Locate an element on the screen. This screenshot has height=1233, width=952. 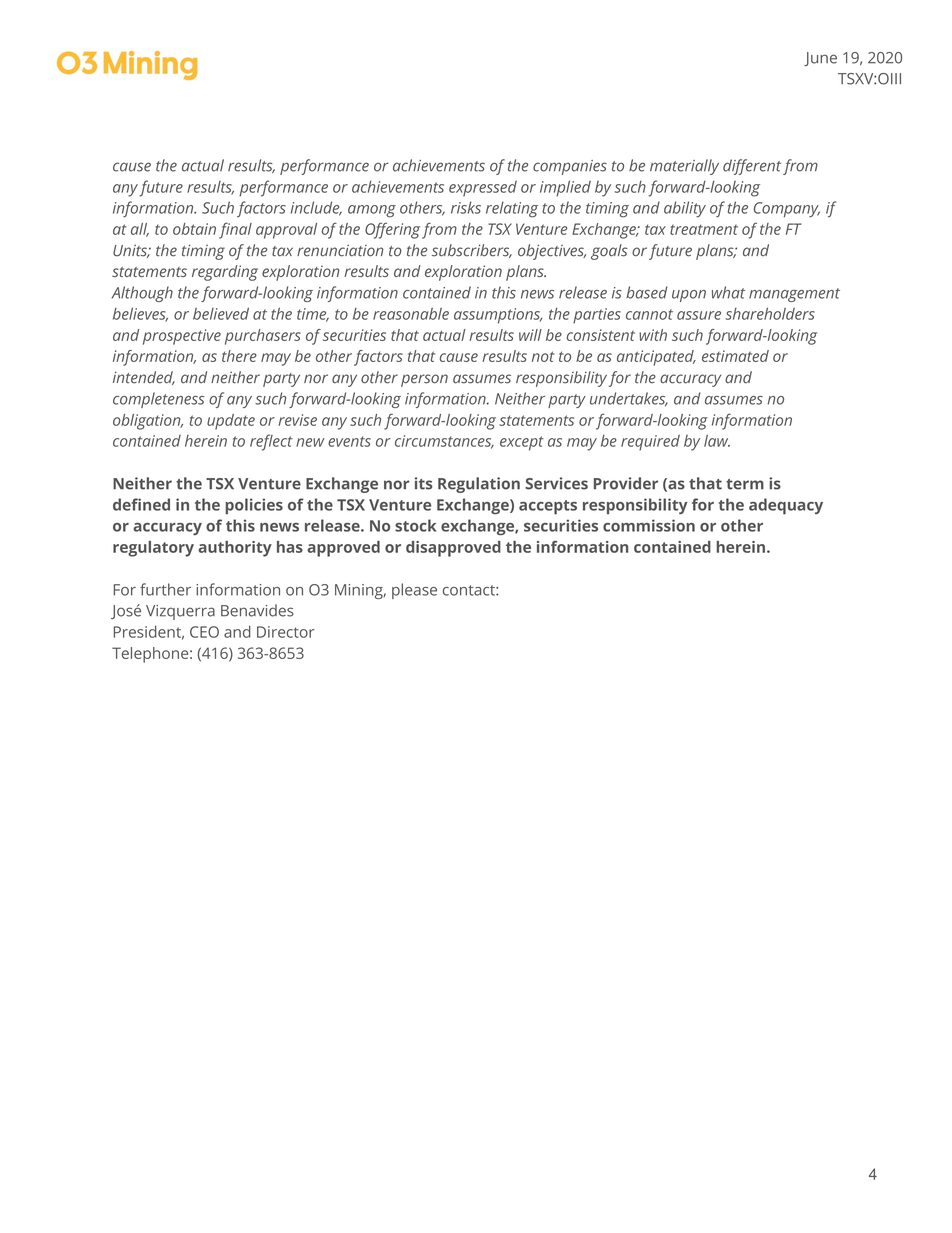
law is located at coordinates (717, 440).
